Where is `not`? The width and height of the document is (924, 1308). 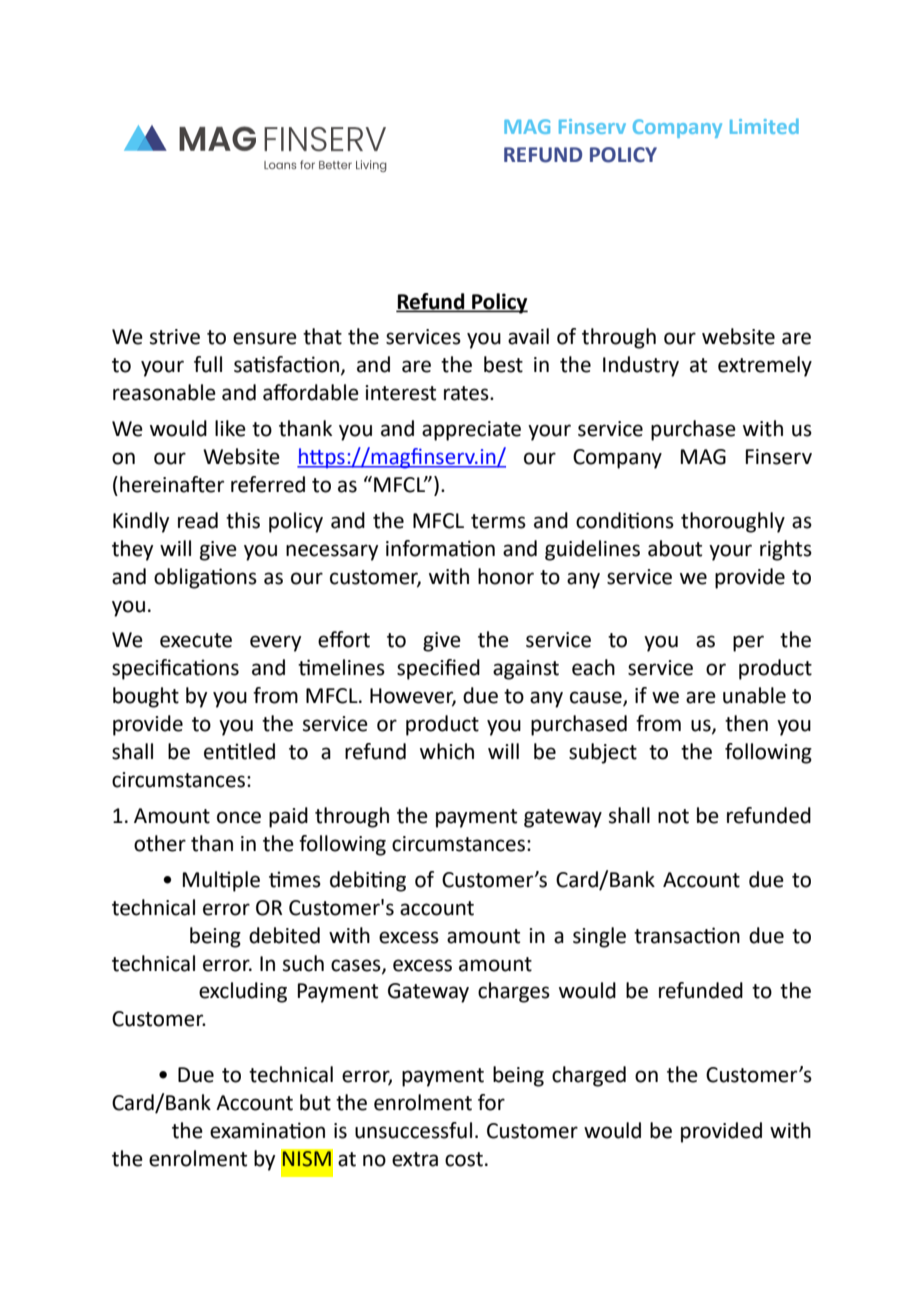 not is located at coordinates (673, 816).
